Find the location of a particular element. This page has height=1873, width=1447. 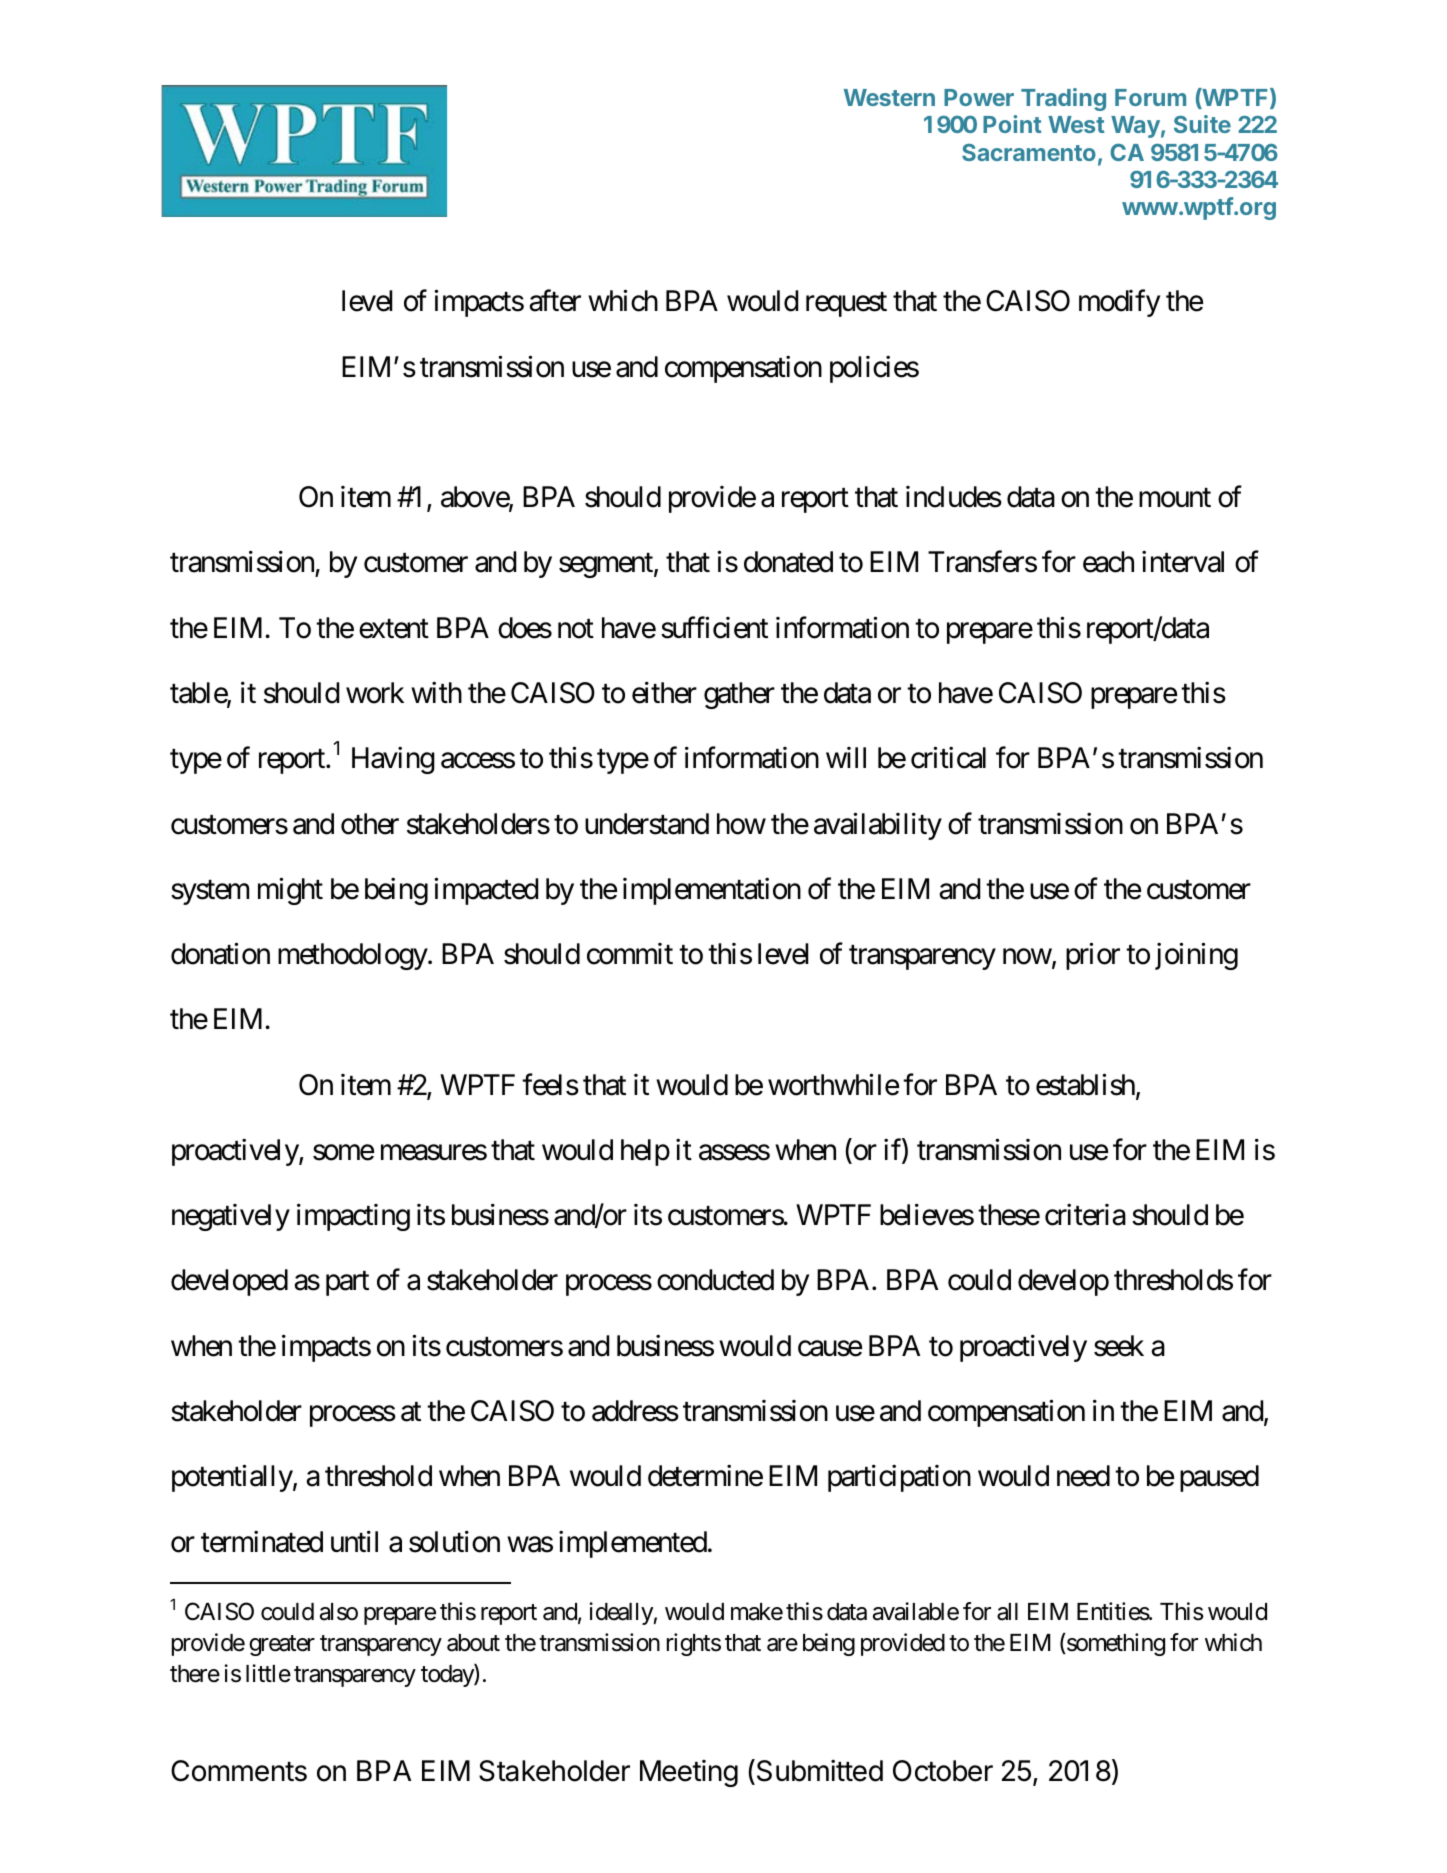

prior is located at coordinates (1093, 956).
